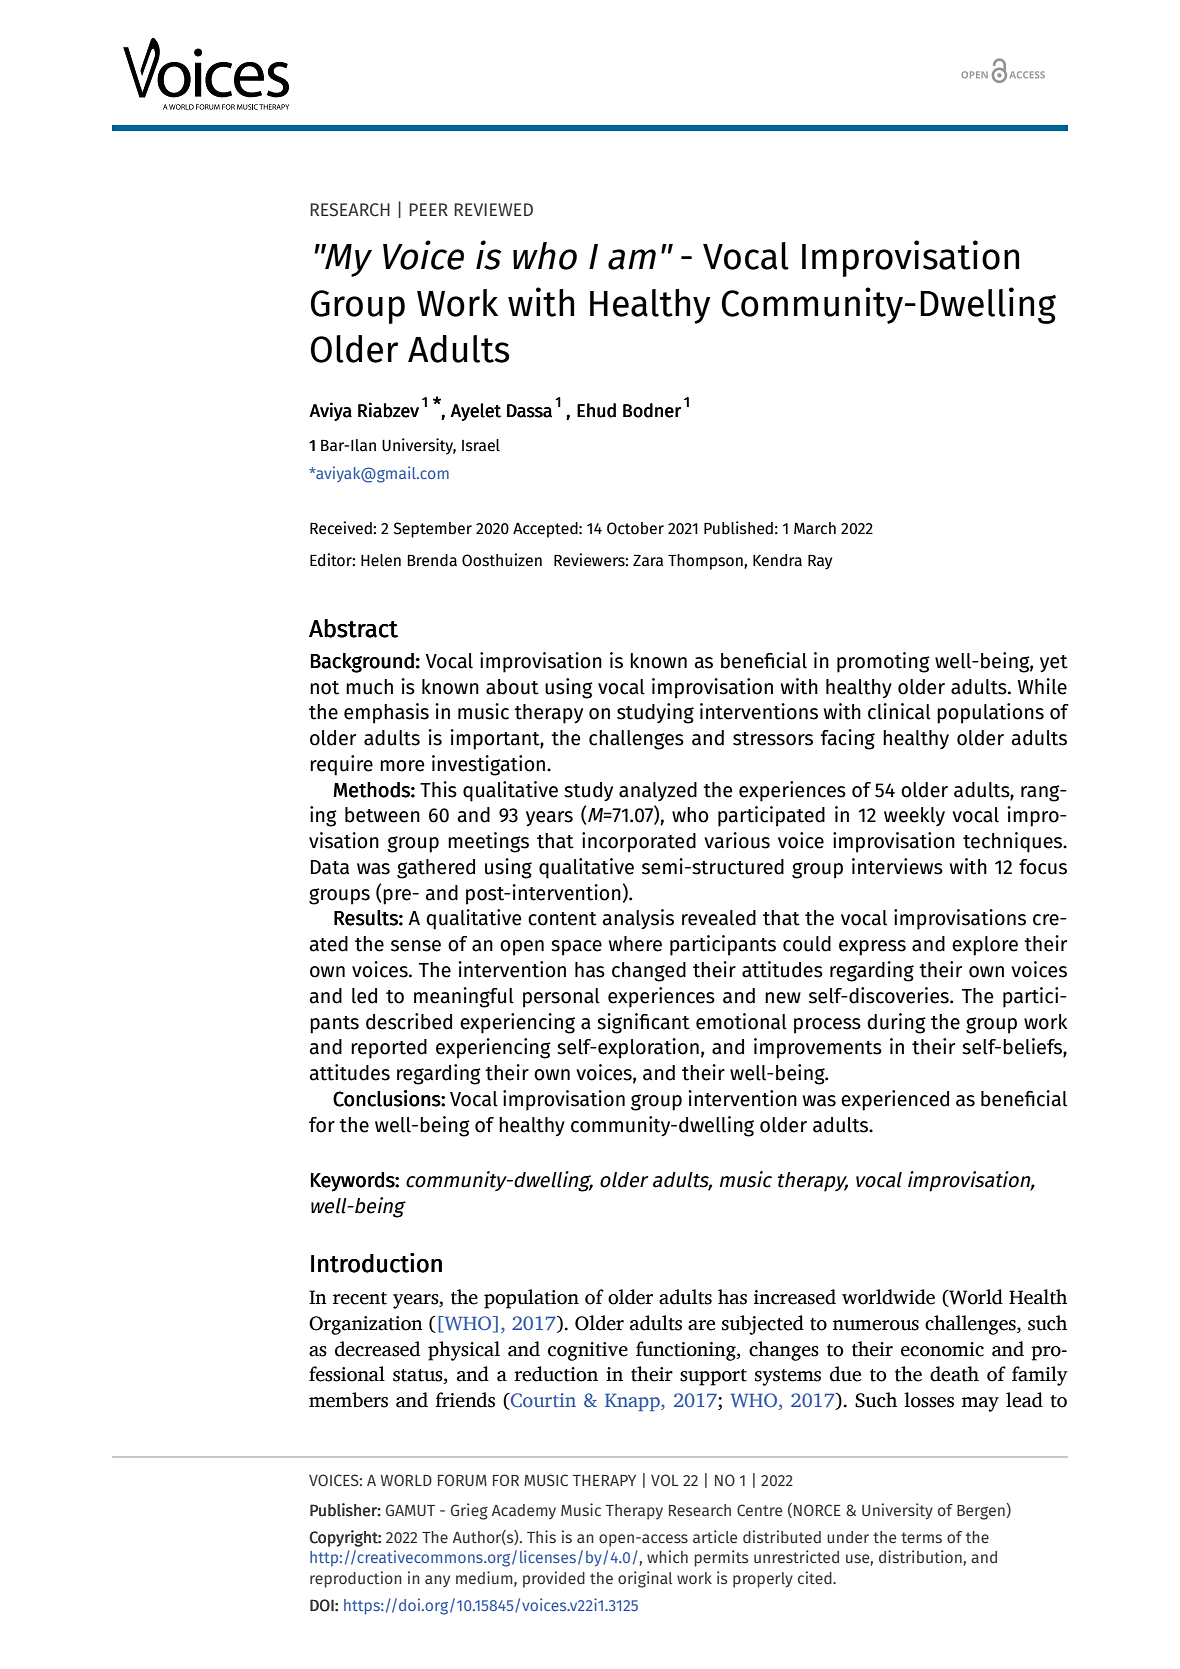 This document has height=1669, width=1180. I want to click on clinical, so click(899, 711).
